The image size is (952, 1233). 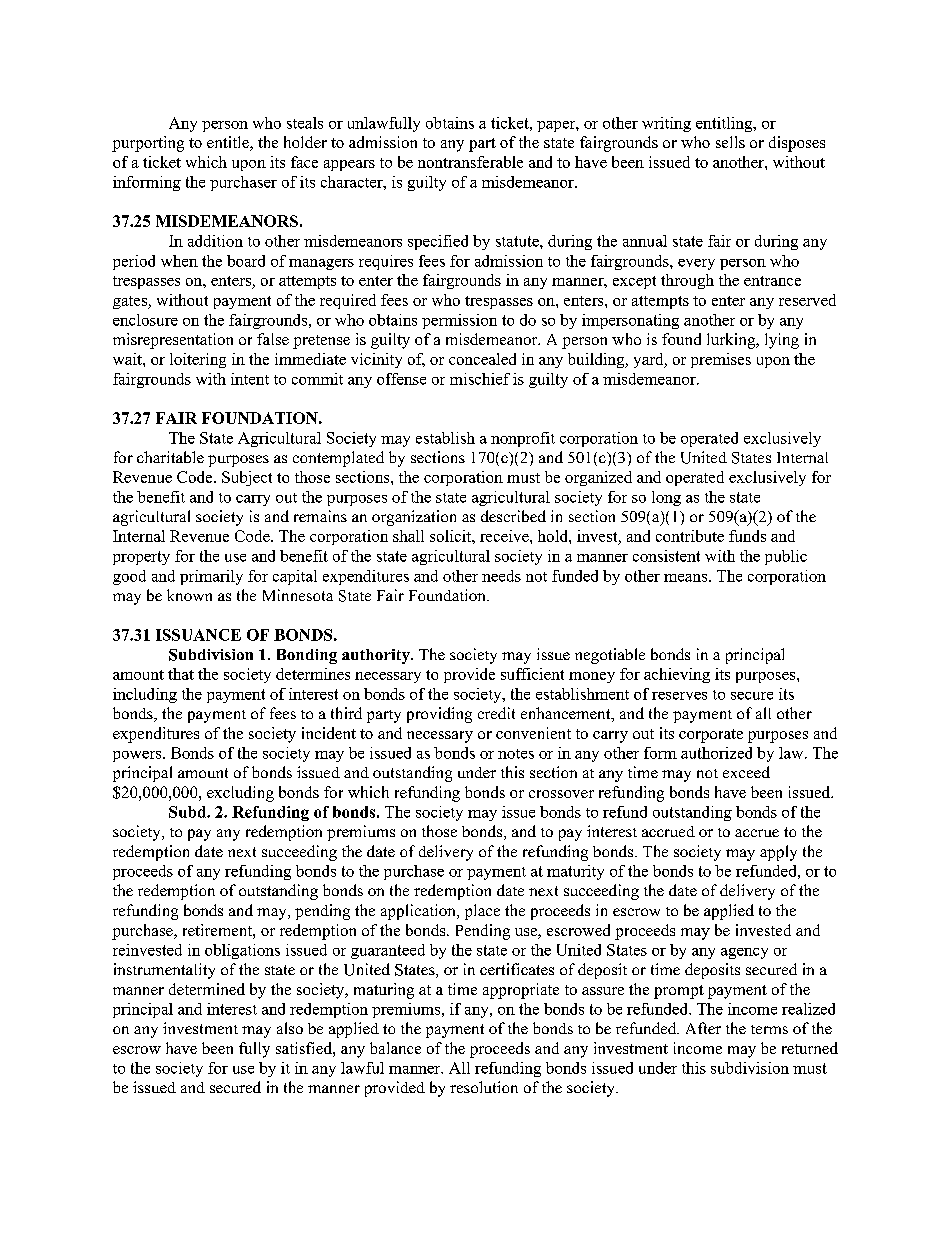 What do you see at coordinates (501, 576) in the document?
I see `needs` at bounding box center [501, 576].
